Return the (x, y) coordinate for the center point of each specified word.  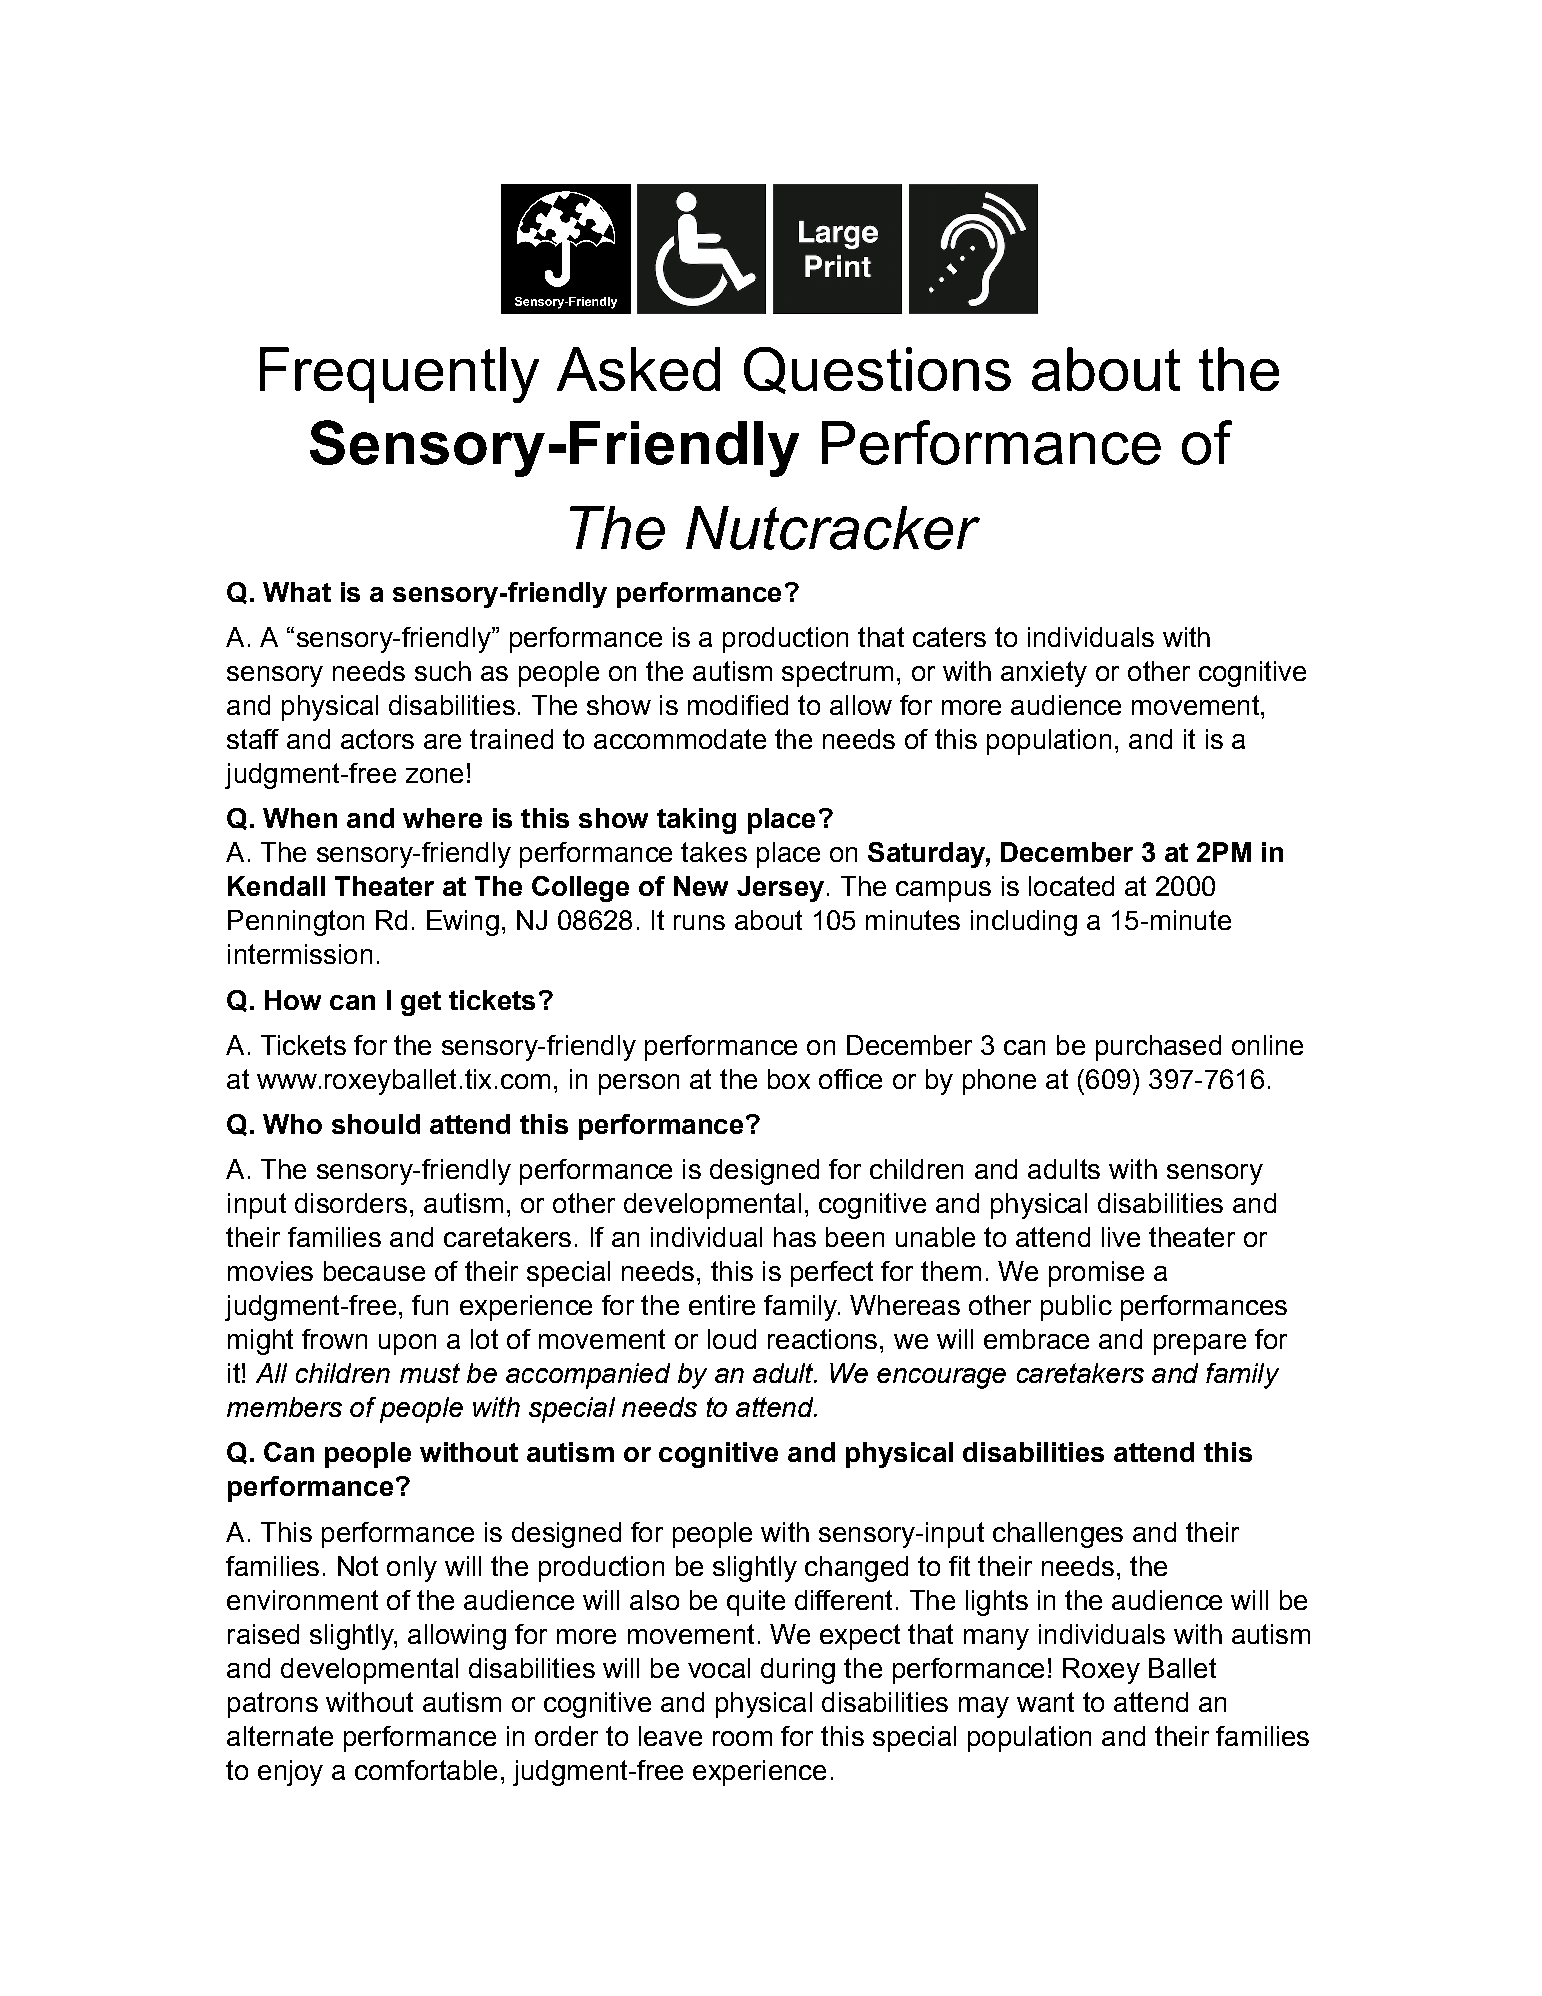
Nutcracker (833, 528)
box (789, 1079)
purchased (1158, 1048)
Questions (877, 370)
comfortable (426, 1770)
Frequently (399, 375)
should (376, 1124)
